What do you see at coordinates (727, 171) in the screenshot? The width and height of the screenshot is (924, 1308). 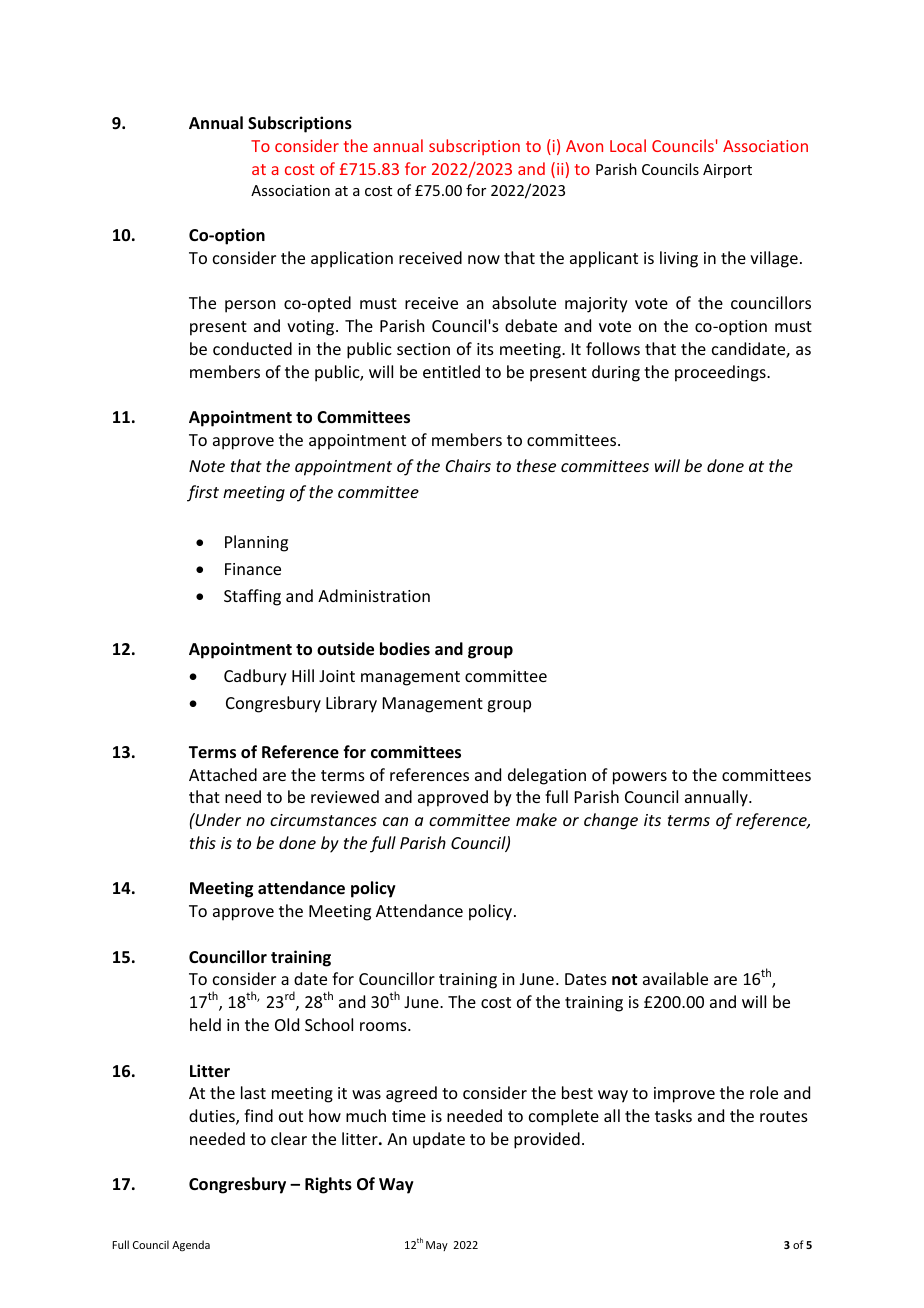 I see `Airport` at bounding box center [727, 171].
